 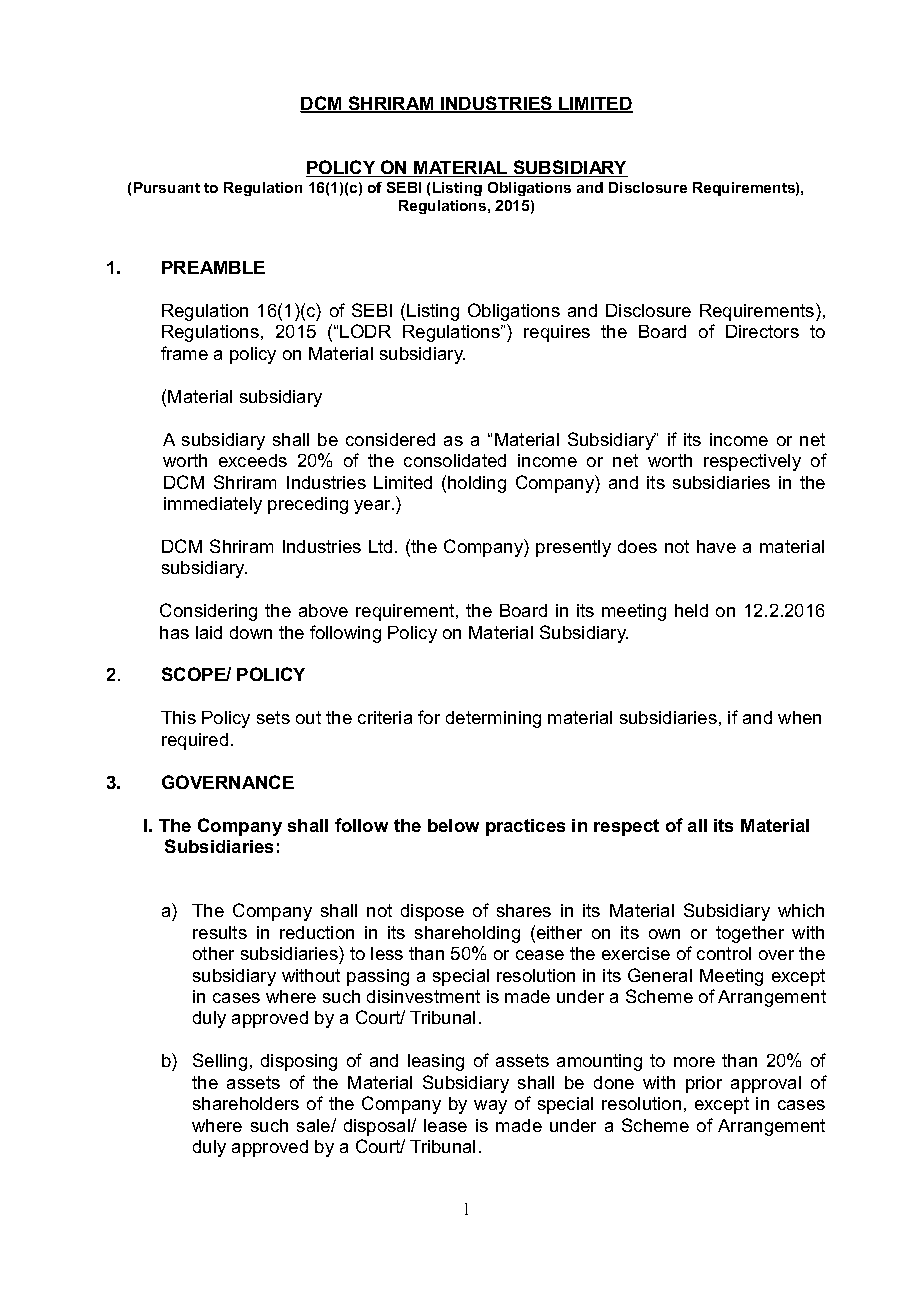 I want to click on immediately, so click(x=213, y=505).
